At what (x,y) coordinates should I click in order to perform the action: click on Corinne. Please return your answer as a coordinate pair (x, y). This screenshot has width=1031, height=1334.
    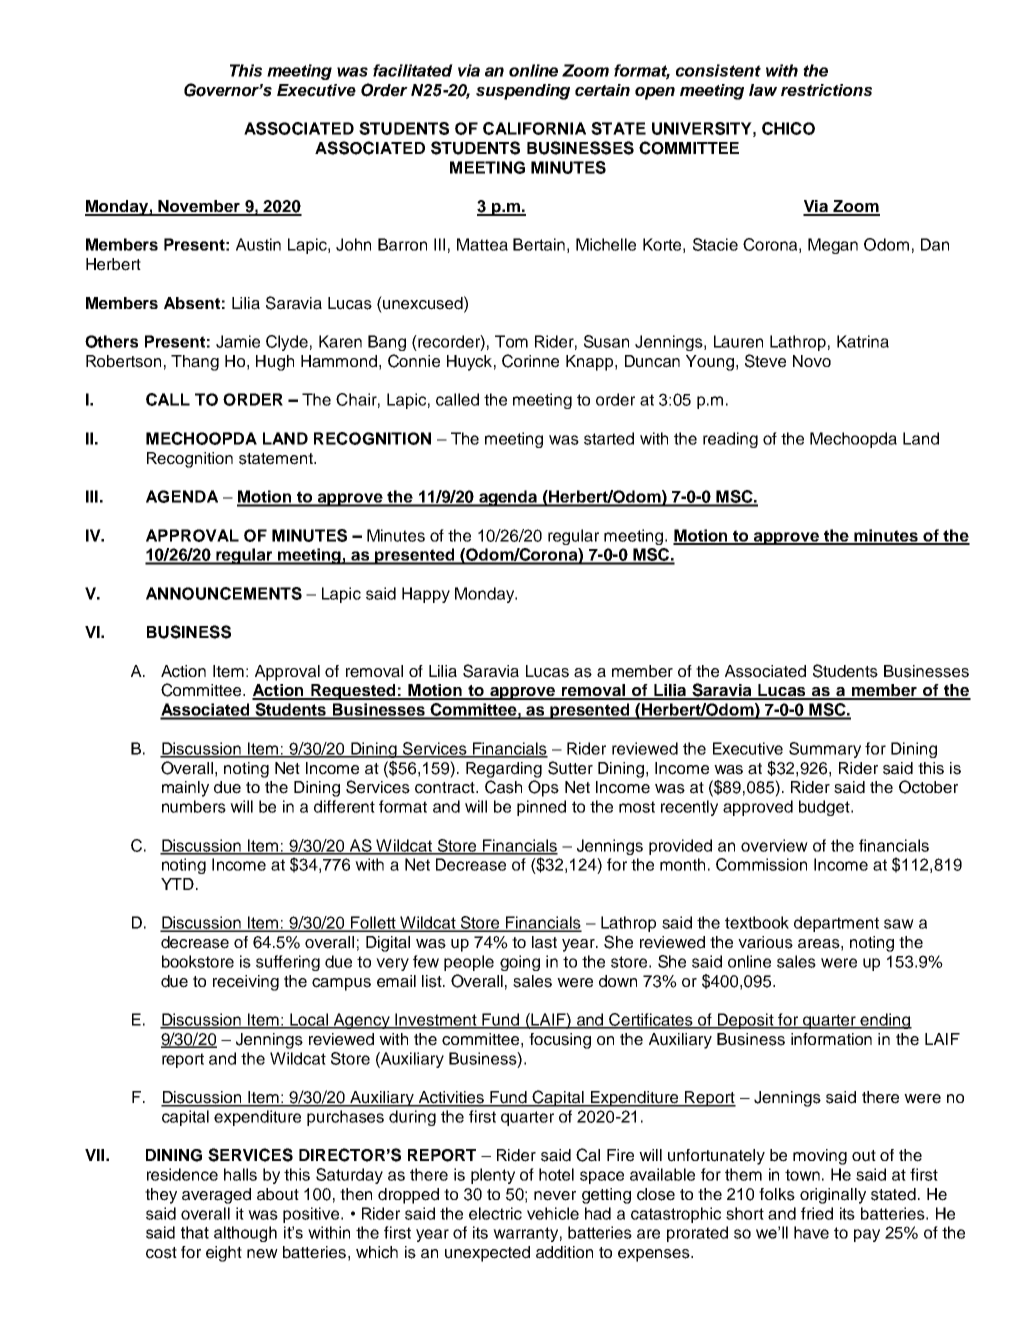
    Looking at the image, I should click on (530, 361).
